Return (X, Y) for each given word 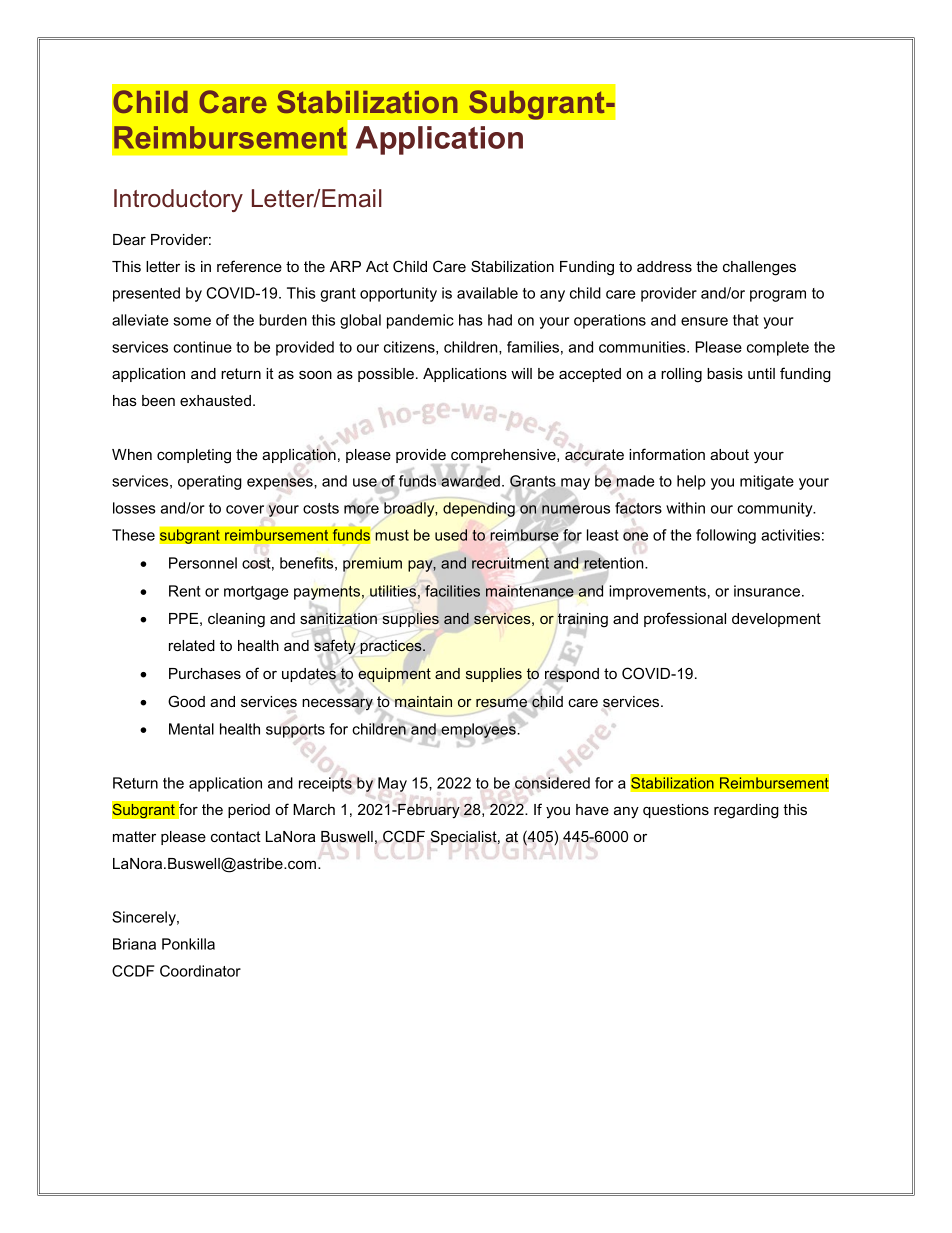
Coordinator (200, 971)
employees (478, 731)
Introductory (178, 200)
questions (676, 811)
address (664, 266)
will (521, 373)
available (487, 293)
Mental (191, 729)
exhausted (215, 400)
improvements (657, 592)
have (592, 809)
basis (725, 373)
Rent (185, 591)
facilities (452, 591)
